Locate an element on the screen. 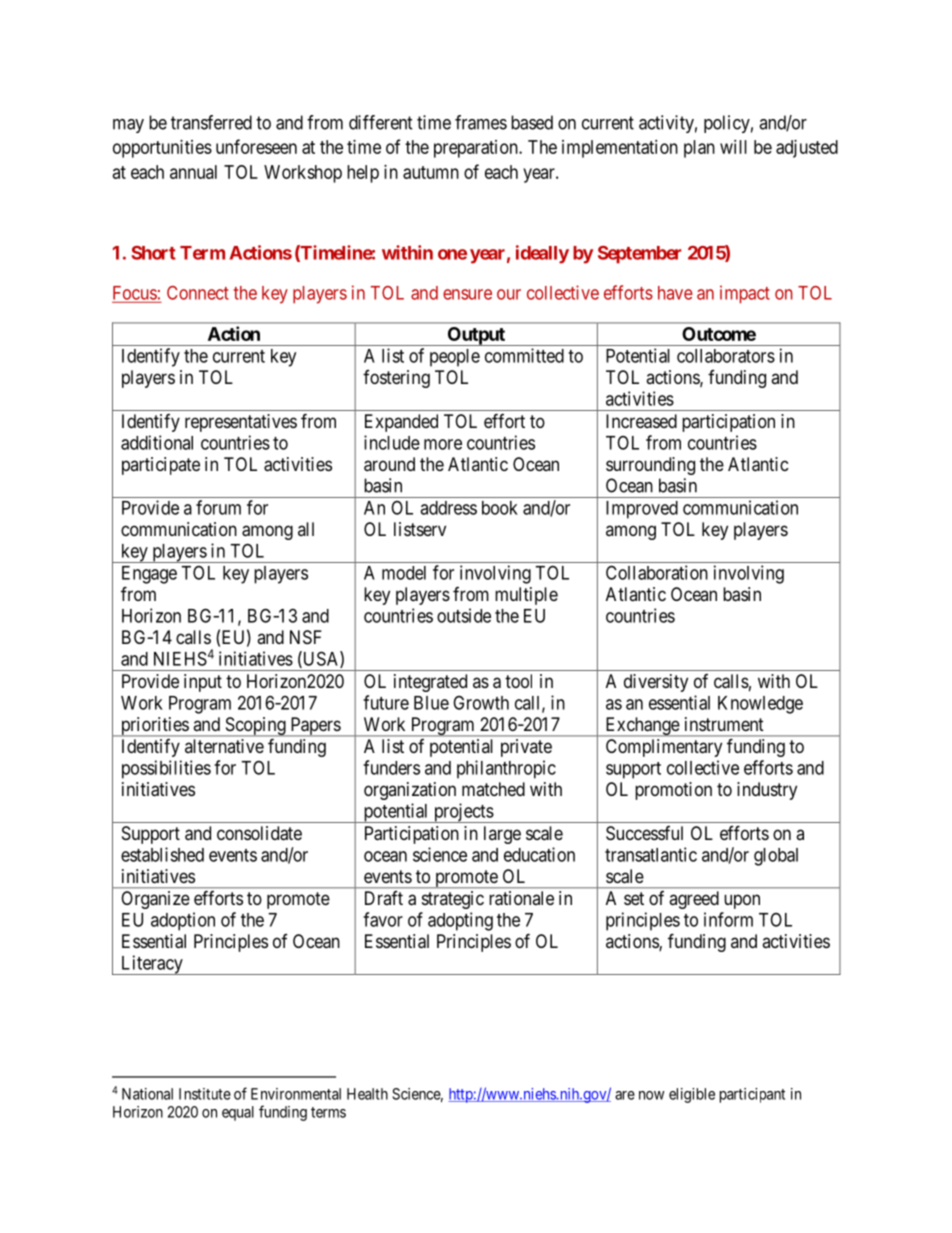 Image resolution: width=952 pixels, height=1233 pixels. outside is located at coordinates (464, 615).
